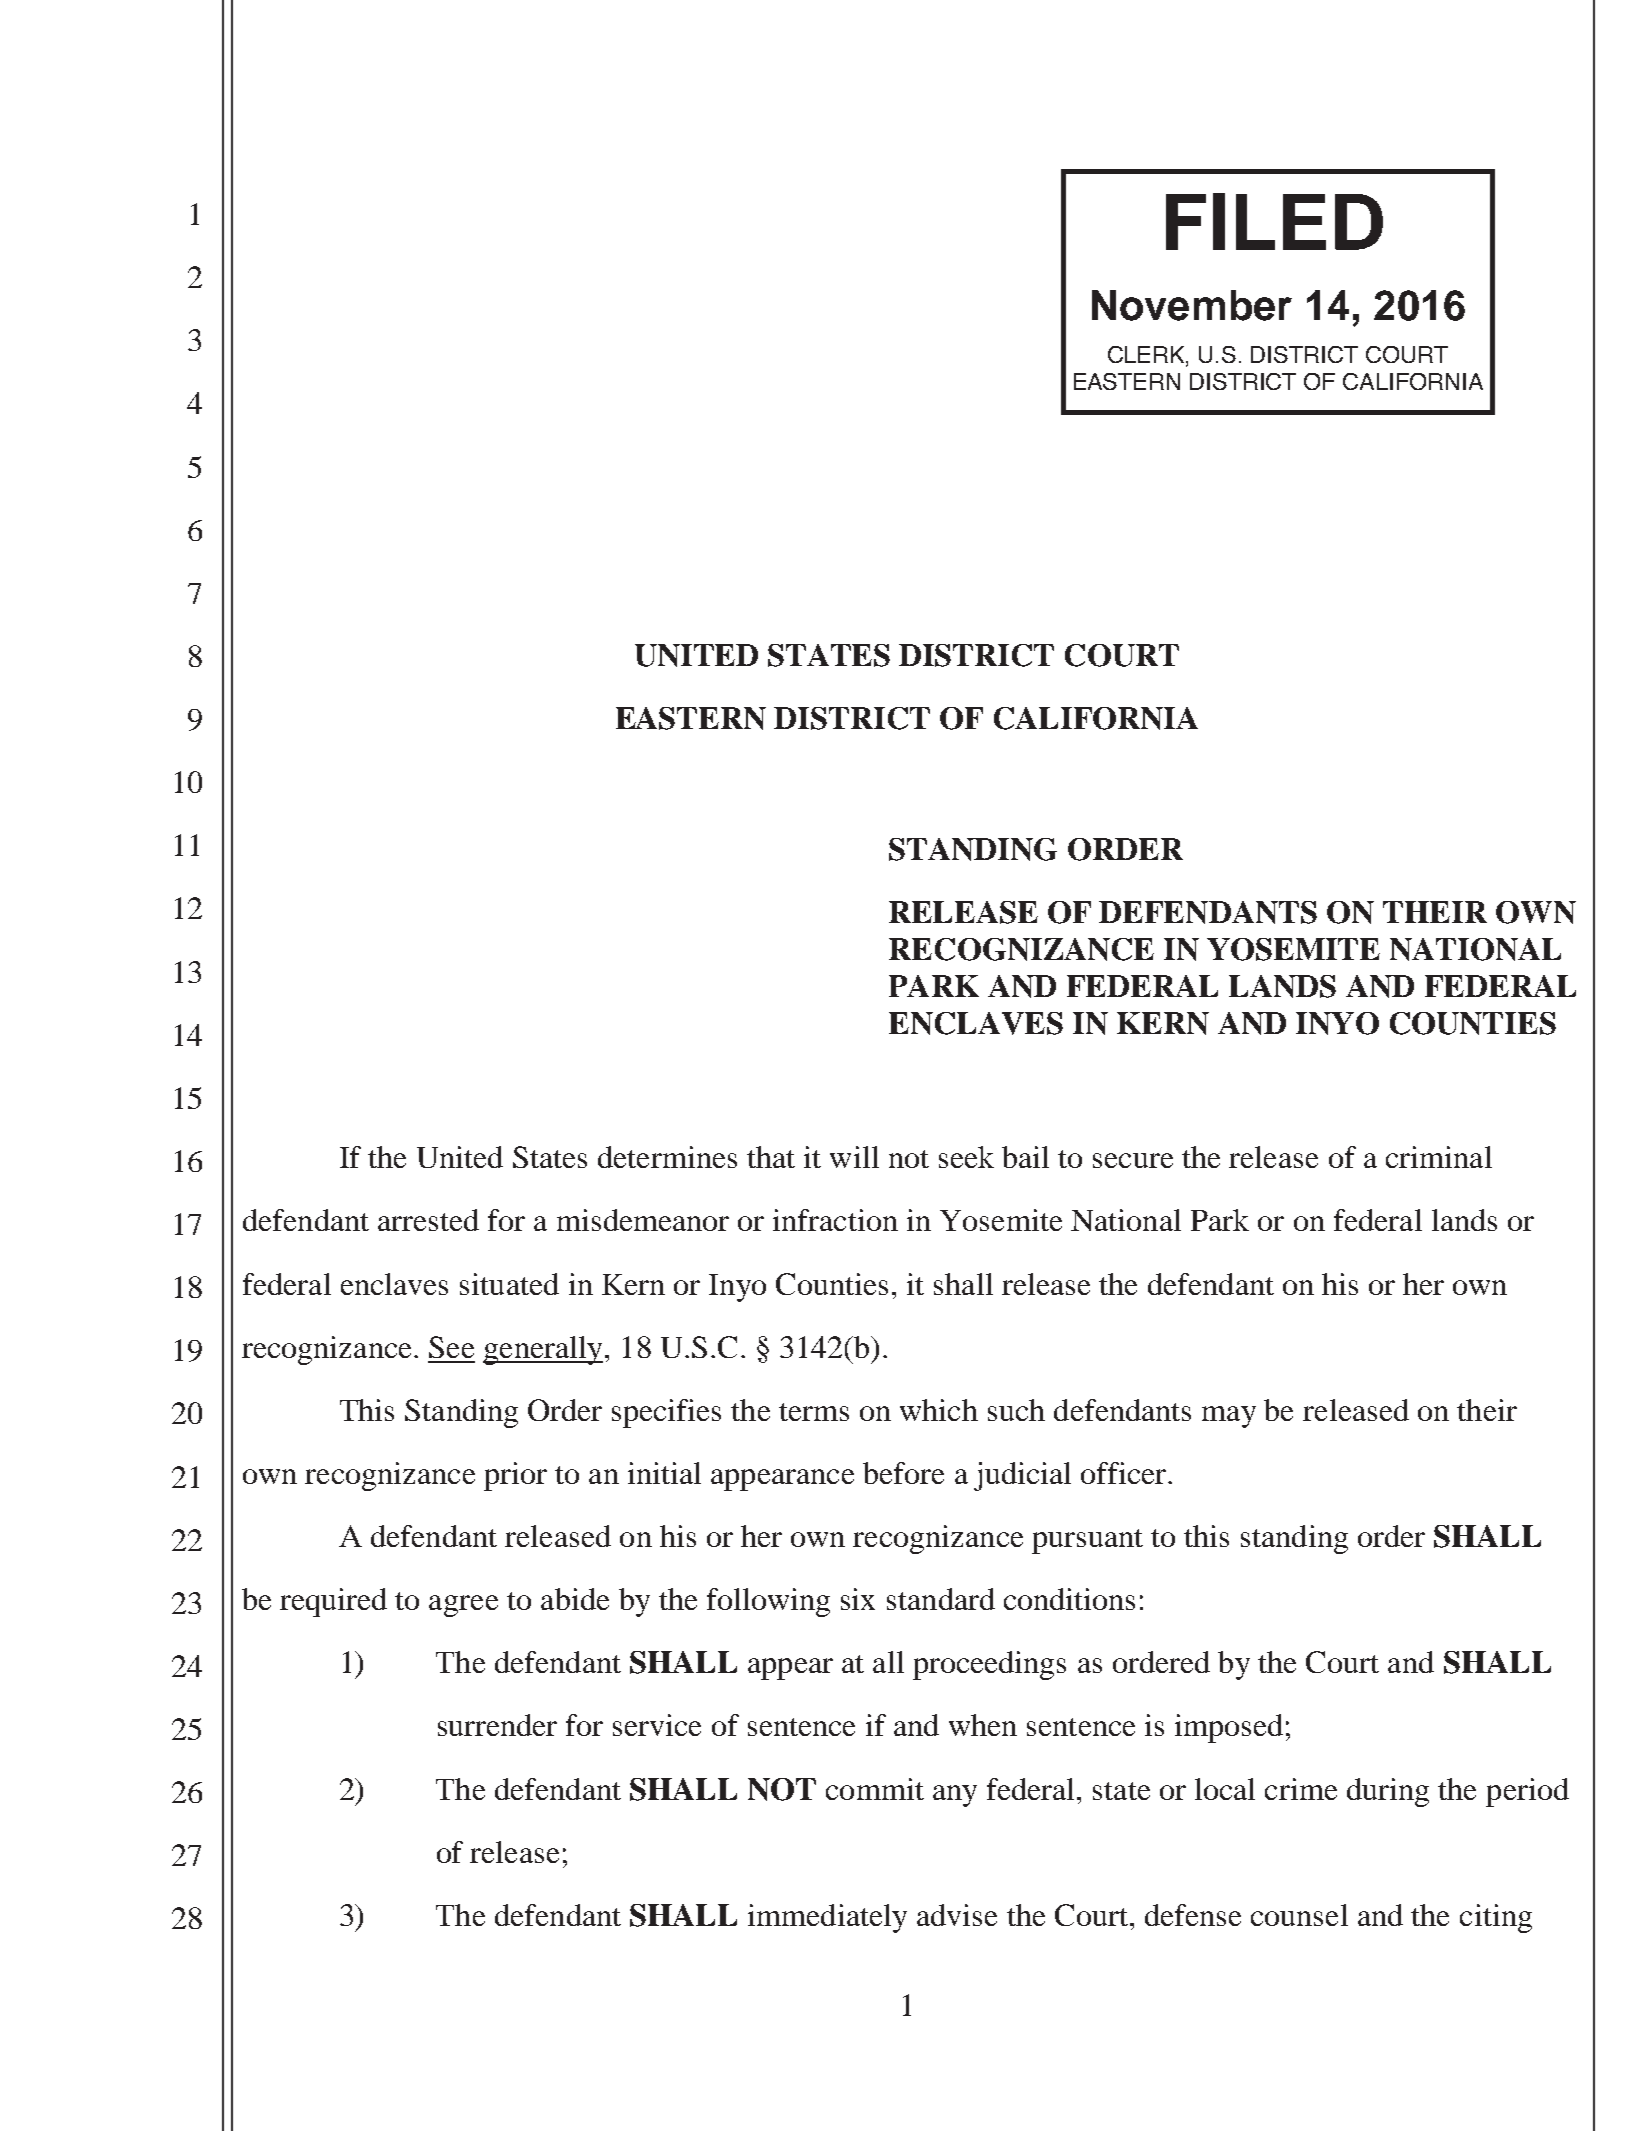 The image size is (1646, 2131). I want to click on FILED, so click(1274, 221).
